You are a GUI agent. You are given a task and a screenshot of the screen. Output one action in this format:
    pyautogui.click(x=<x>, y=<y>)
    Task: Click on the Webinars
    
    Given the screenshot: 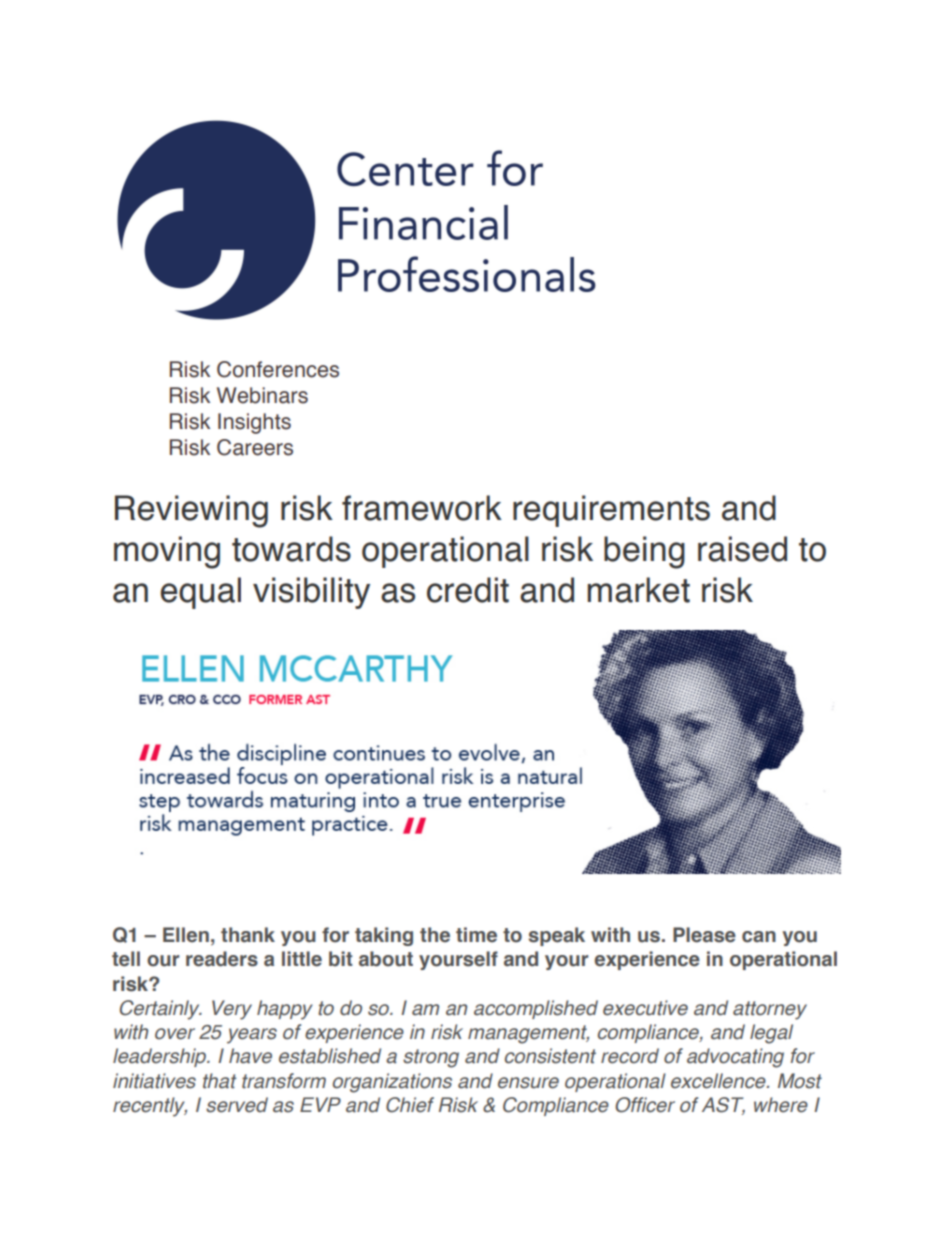 What is the action you would take?
    pyautogui.click(x=262, y=395)
